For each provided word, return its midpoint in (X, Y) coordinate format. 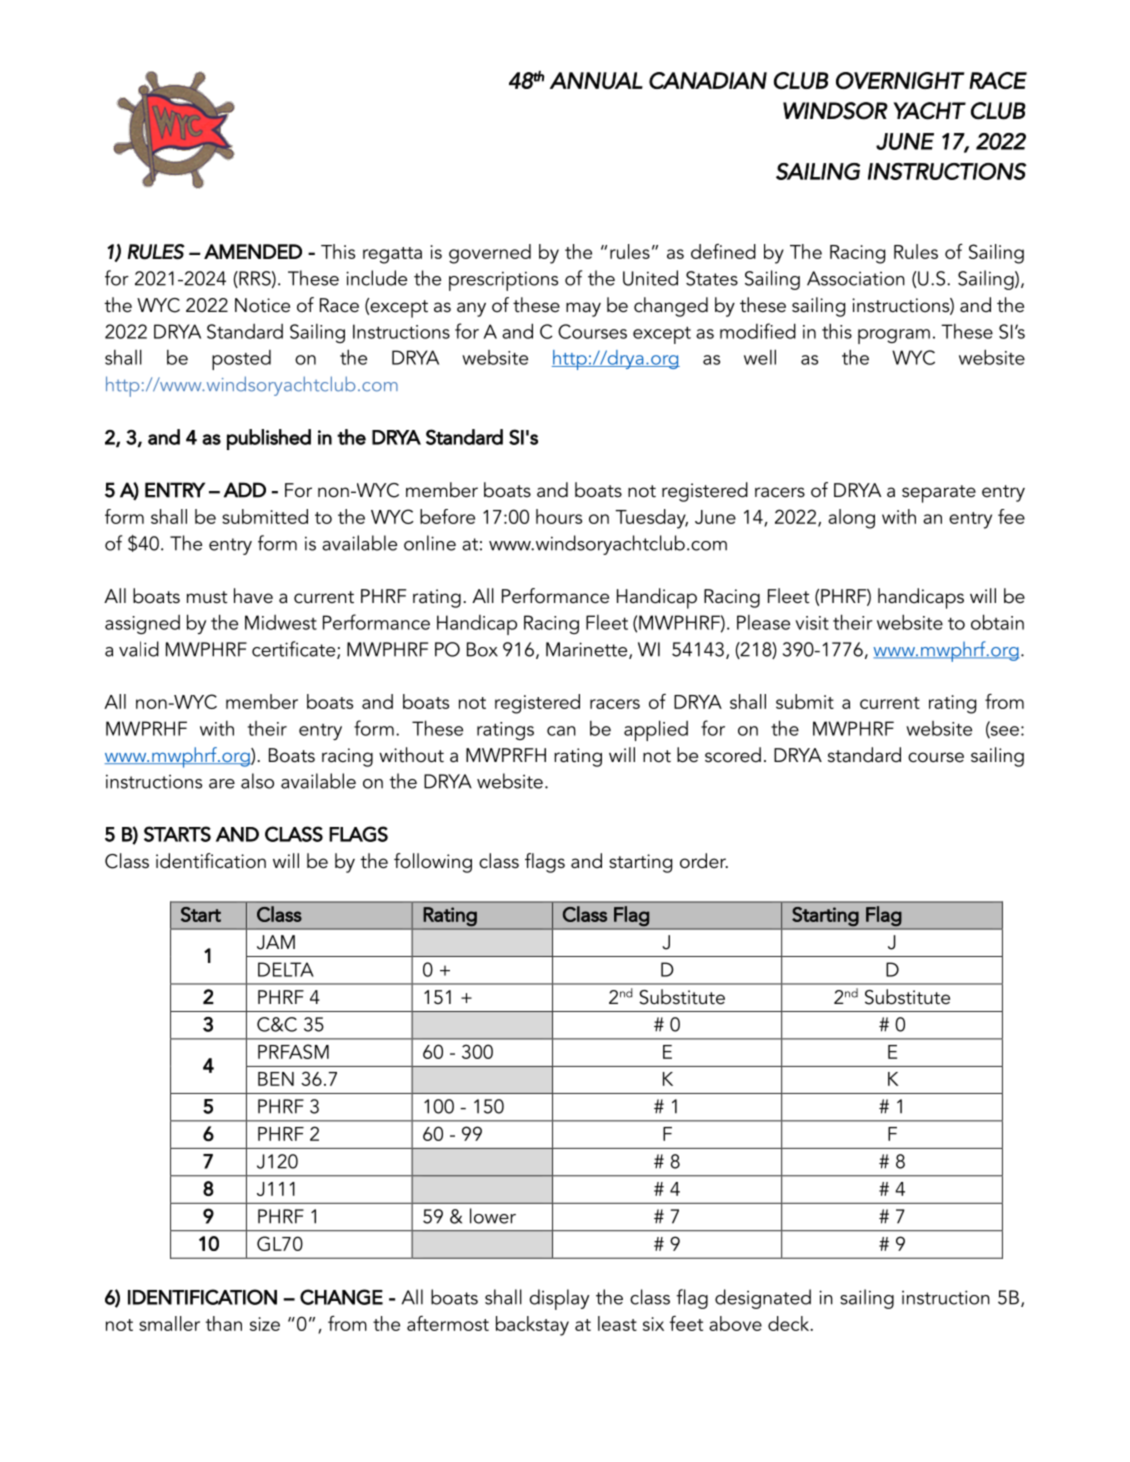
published (269, 439)
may (583, 309)
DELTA (286, 969)
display (559, 1299)
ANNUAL (596, 80)
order (704, 861)
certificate (295, 650)
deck (790, 1323)
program (894, 336)
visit (812, 623)
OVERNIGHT (900, 80)
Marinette (588, 650)
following (433, 863)
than (224, 1323)
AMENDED (253, 251)
